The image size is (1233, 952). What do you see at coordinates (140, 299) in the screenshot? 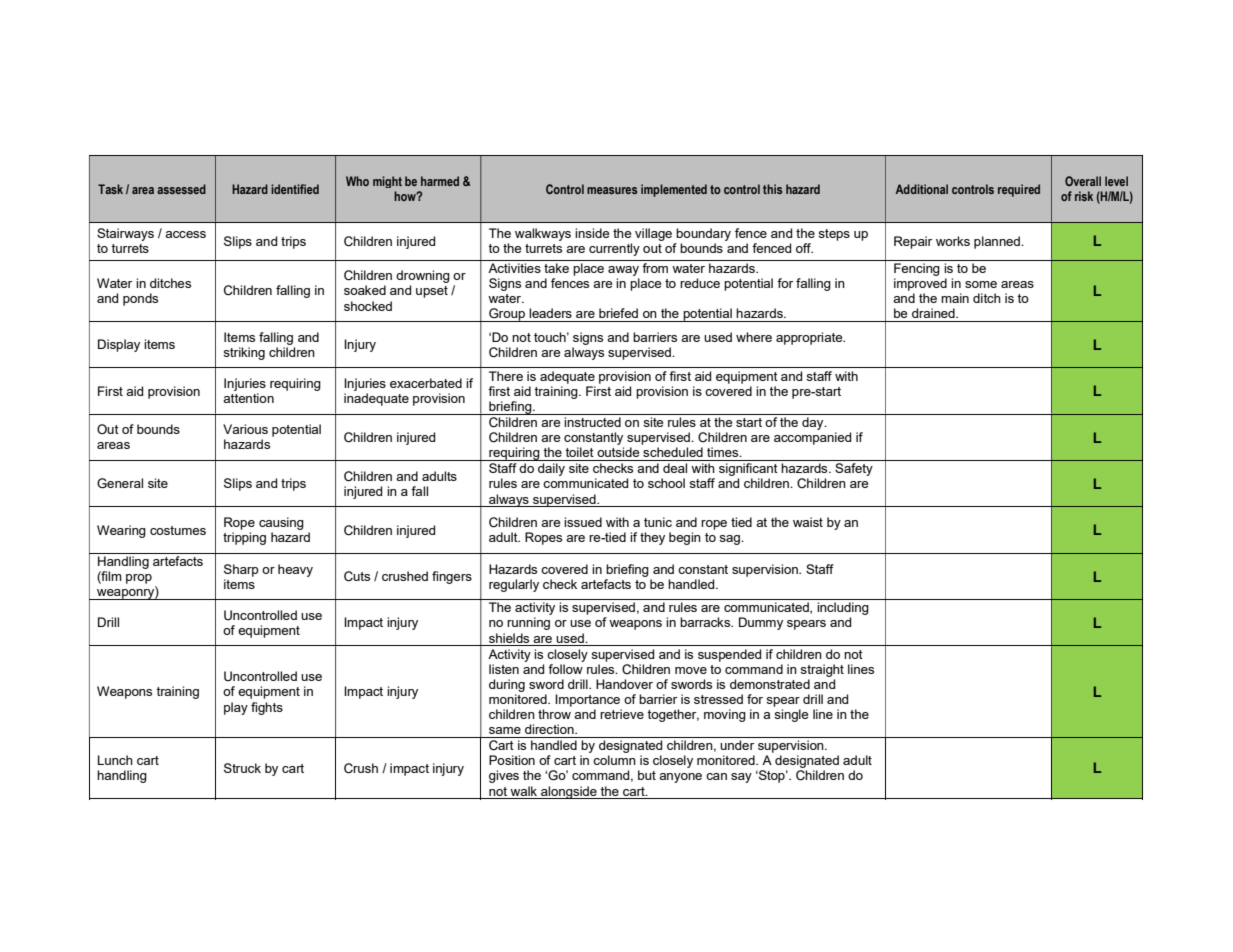
I see `ponds` at bounding box center [140, 299].
